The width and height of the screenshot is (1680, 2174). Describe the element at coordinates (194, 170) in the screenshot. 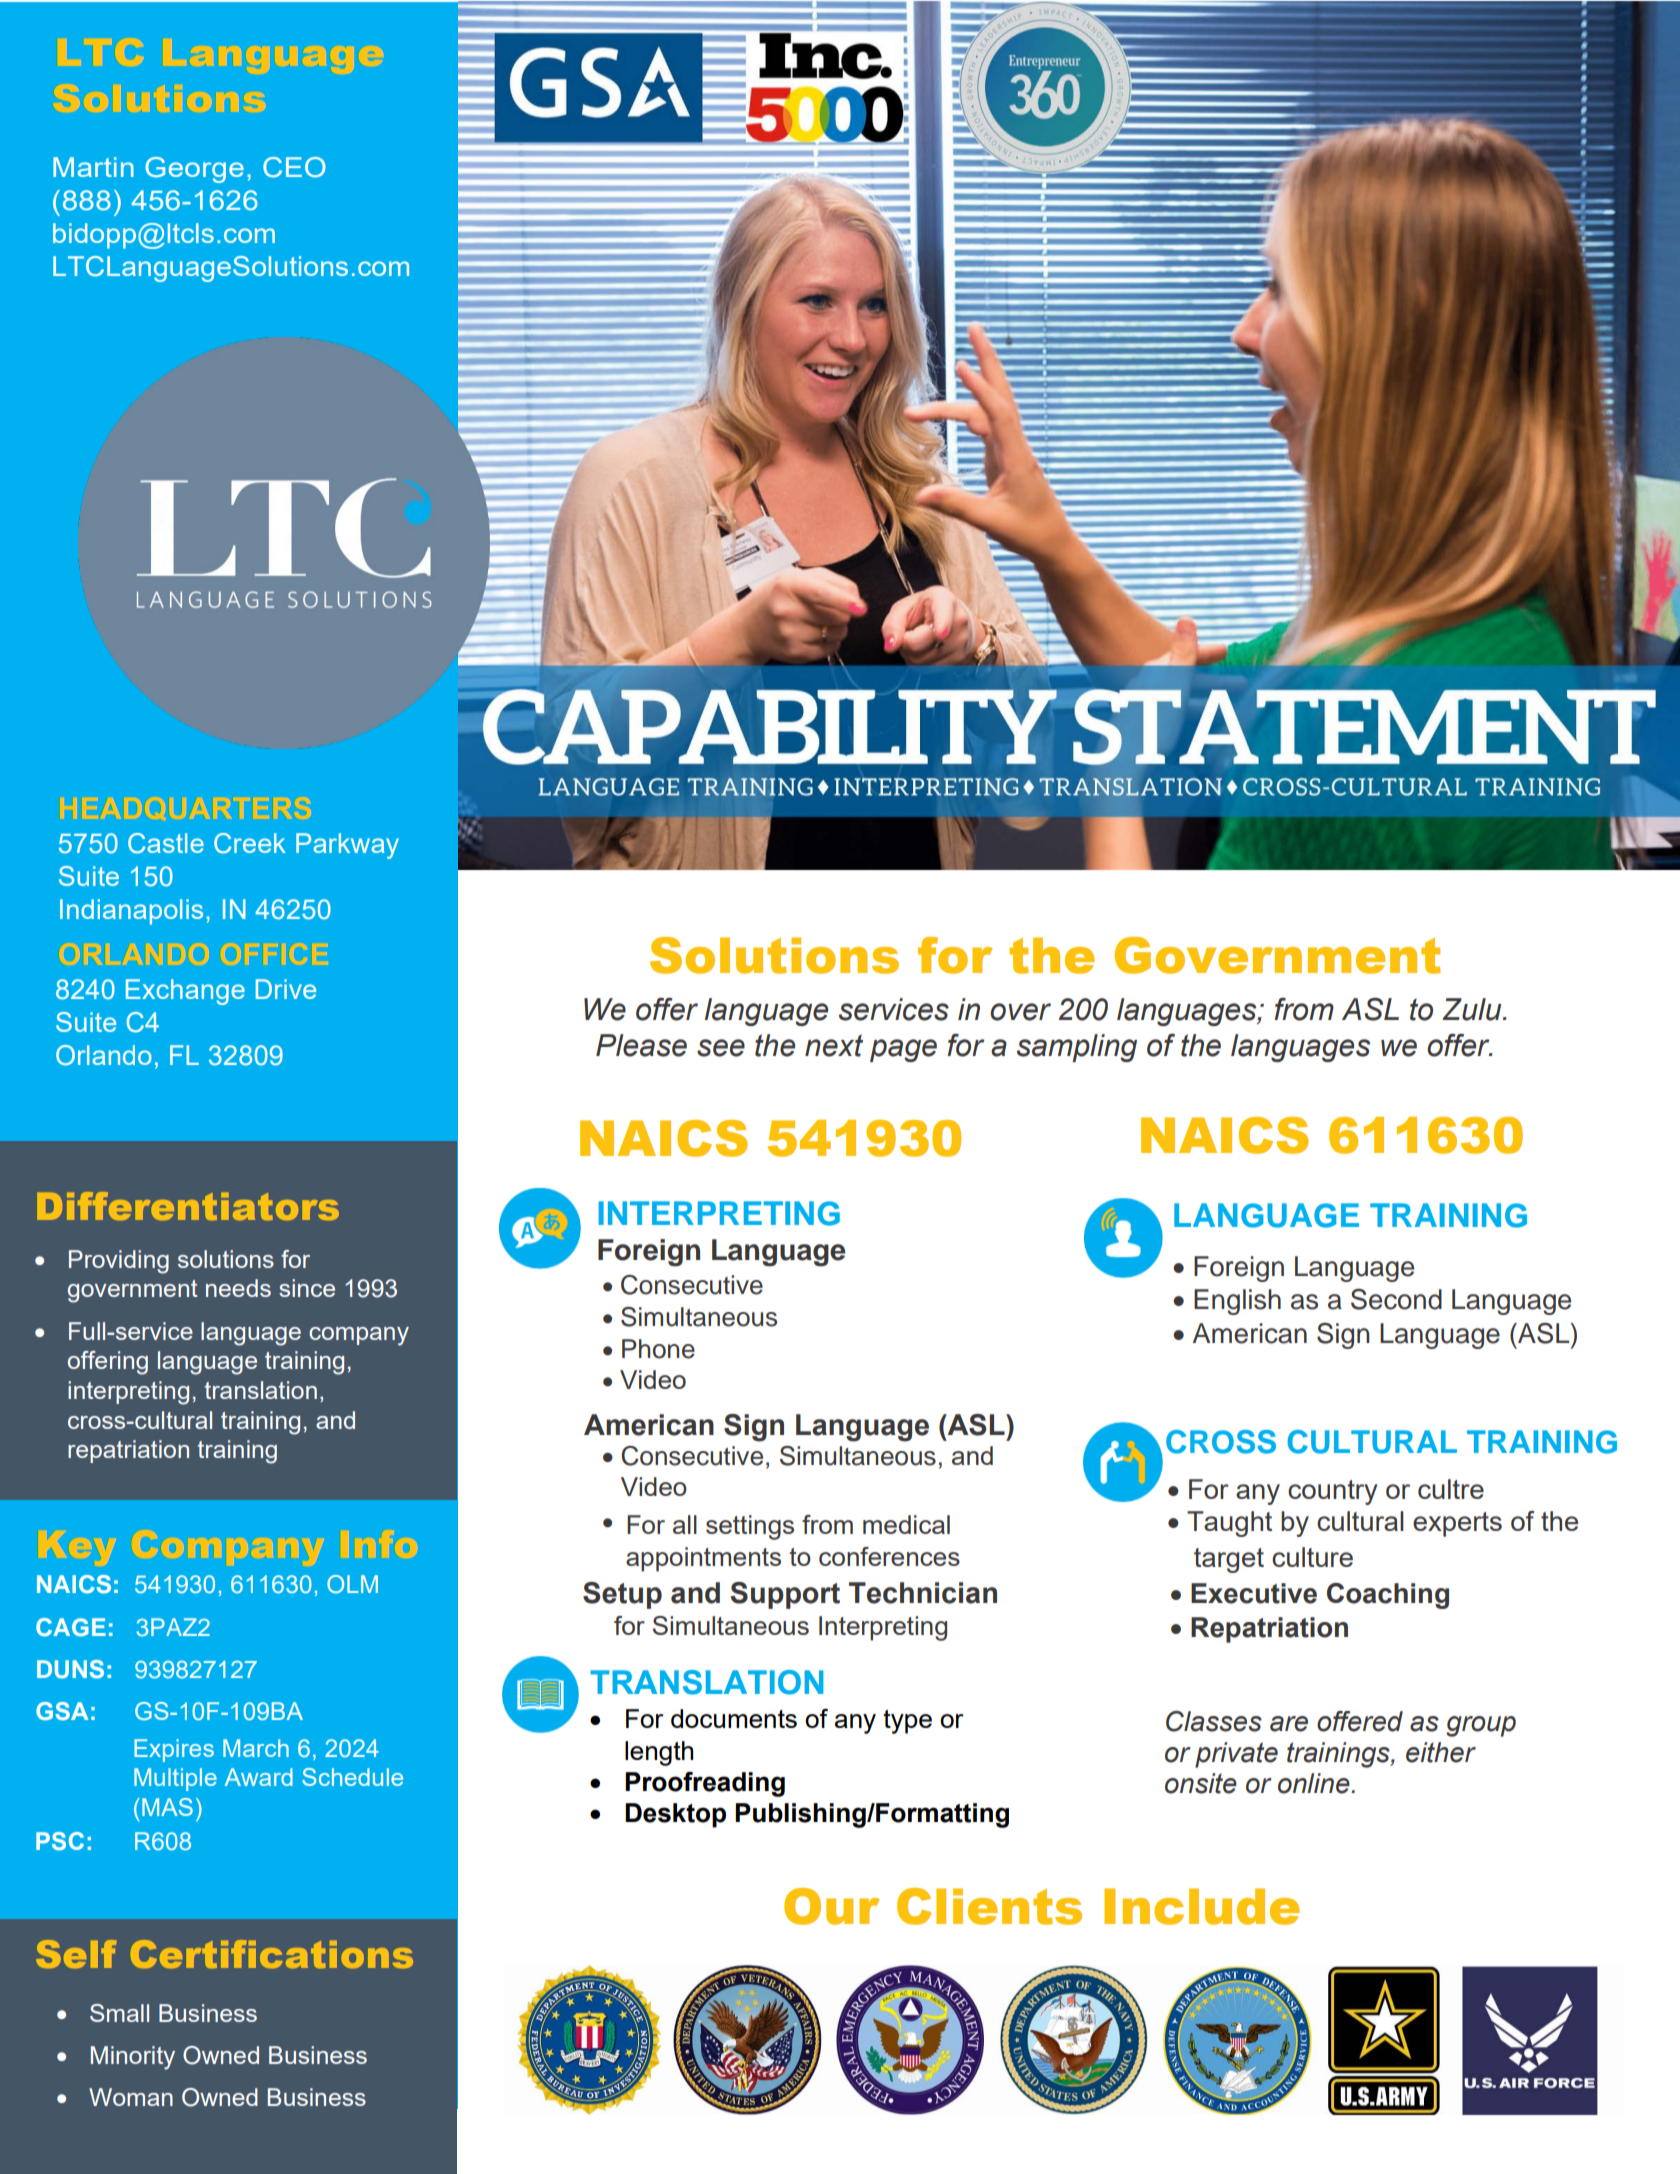

I see `George` at that location.
